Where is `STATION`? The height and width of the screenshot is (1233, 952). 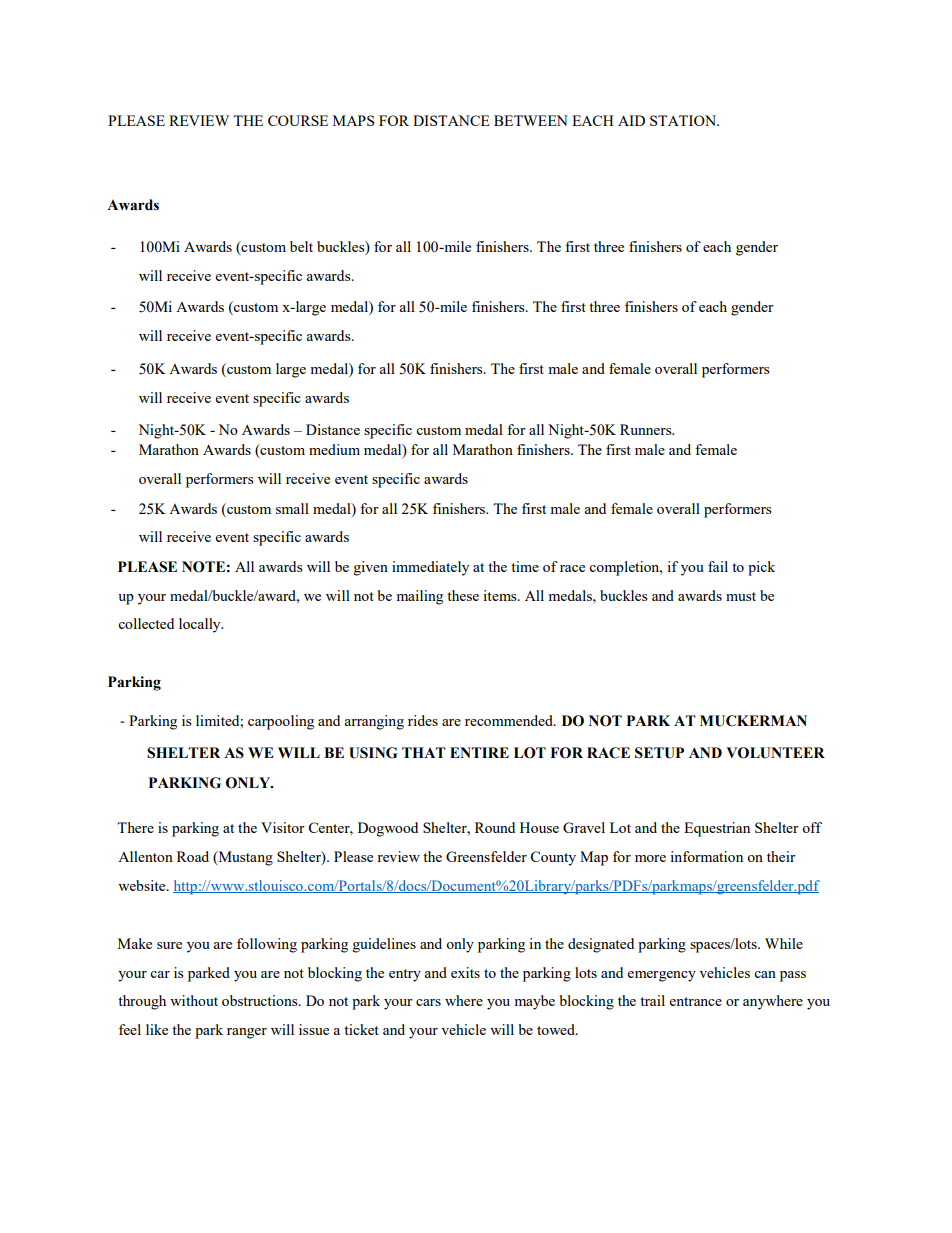
STATION is located at coordinates (684, 120).
